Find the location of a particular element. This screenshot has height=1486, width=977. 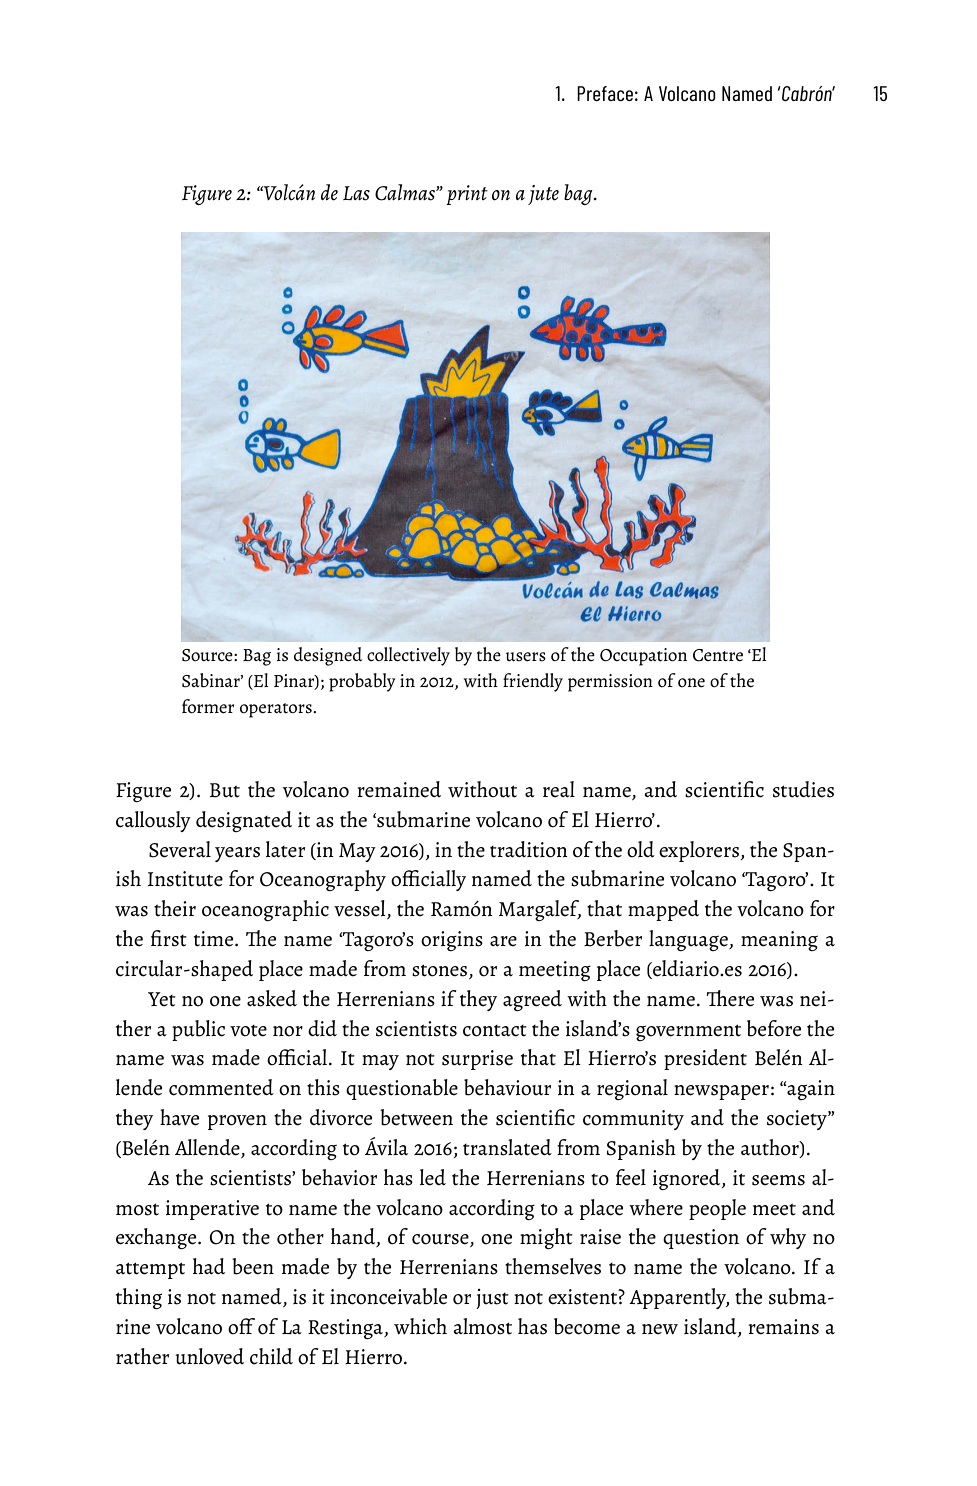

just is located at coordinates (492, 1299).
